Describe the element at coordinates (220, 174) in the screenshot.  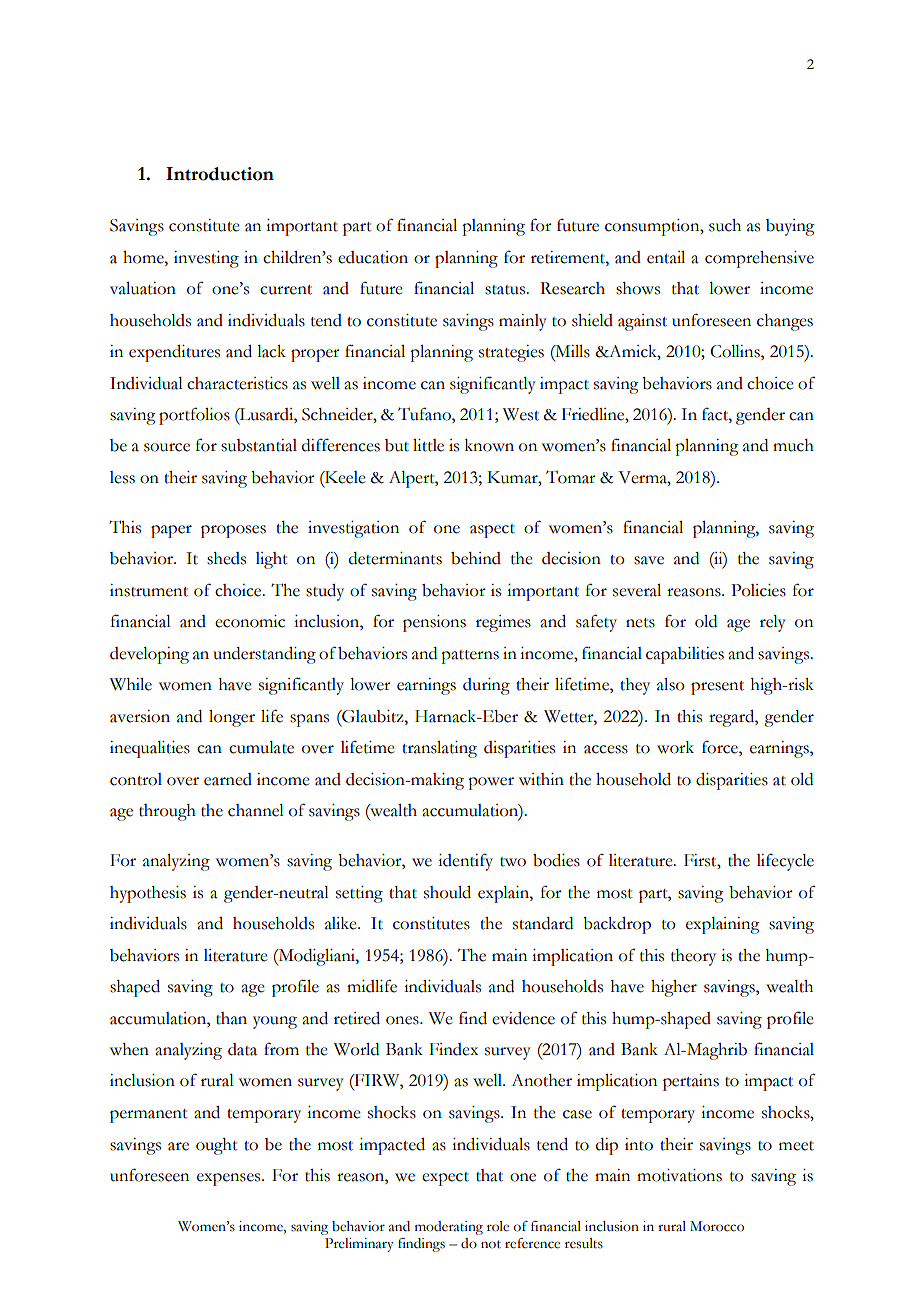
I see `Introduction` at that location.
